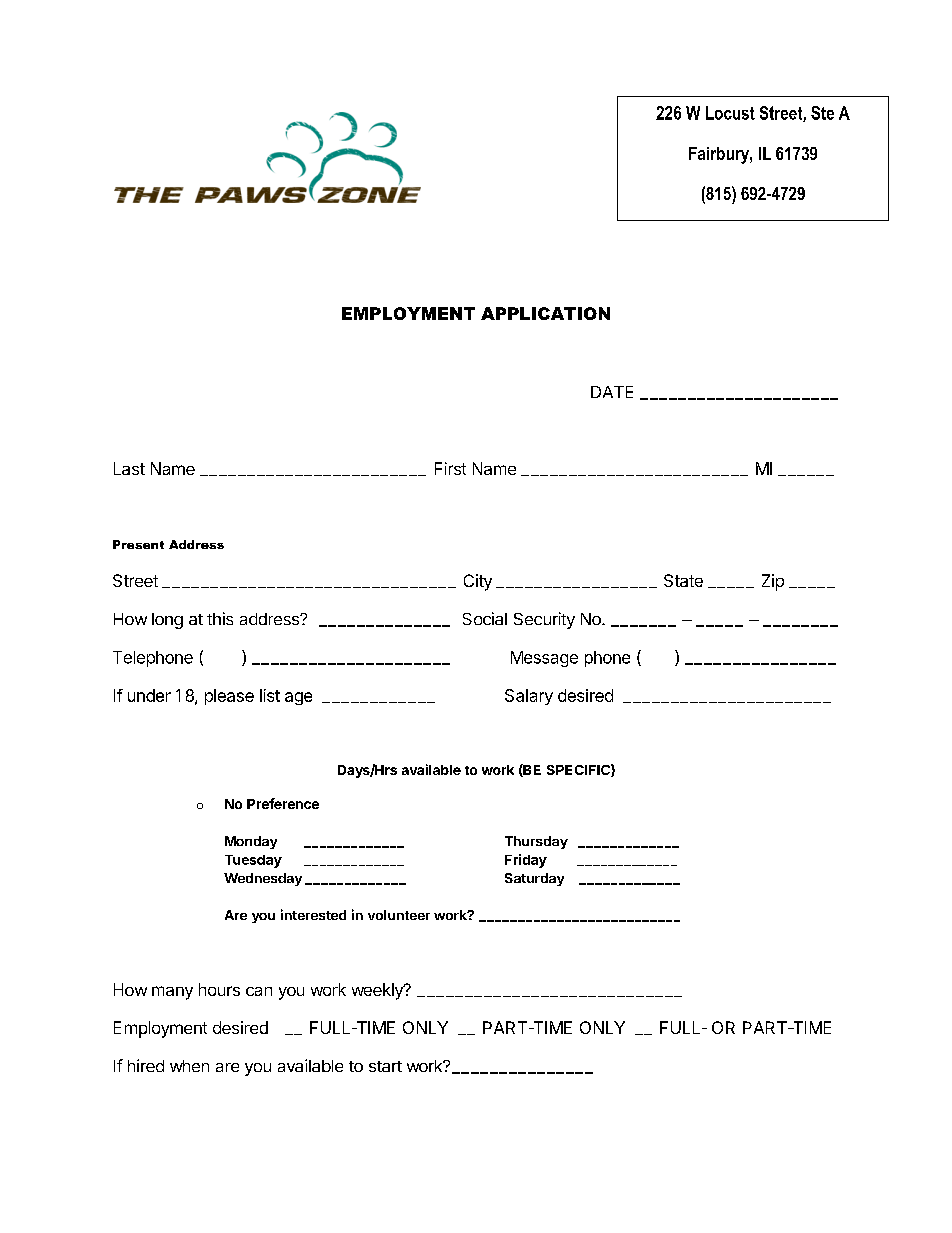  I want to click on Thursday, so click(536, 842).
